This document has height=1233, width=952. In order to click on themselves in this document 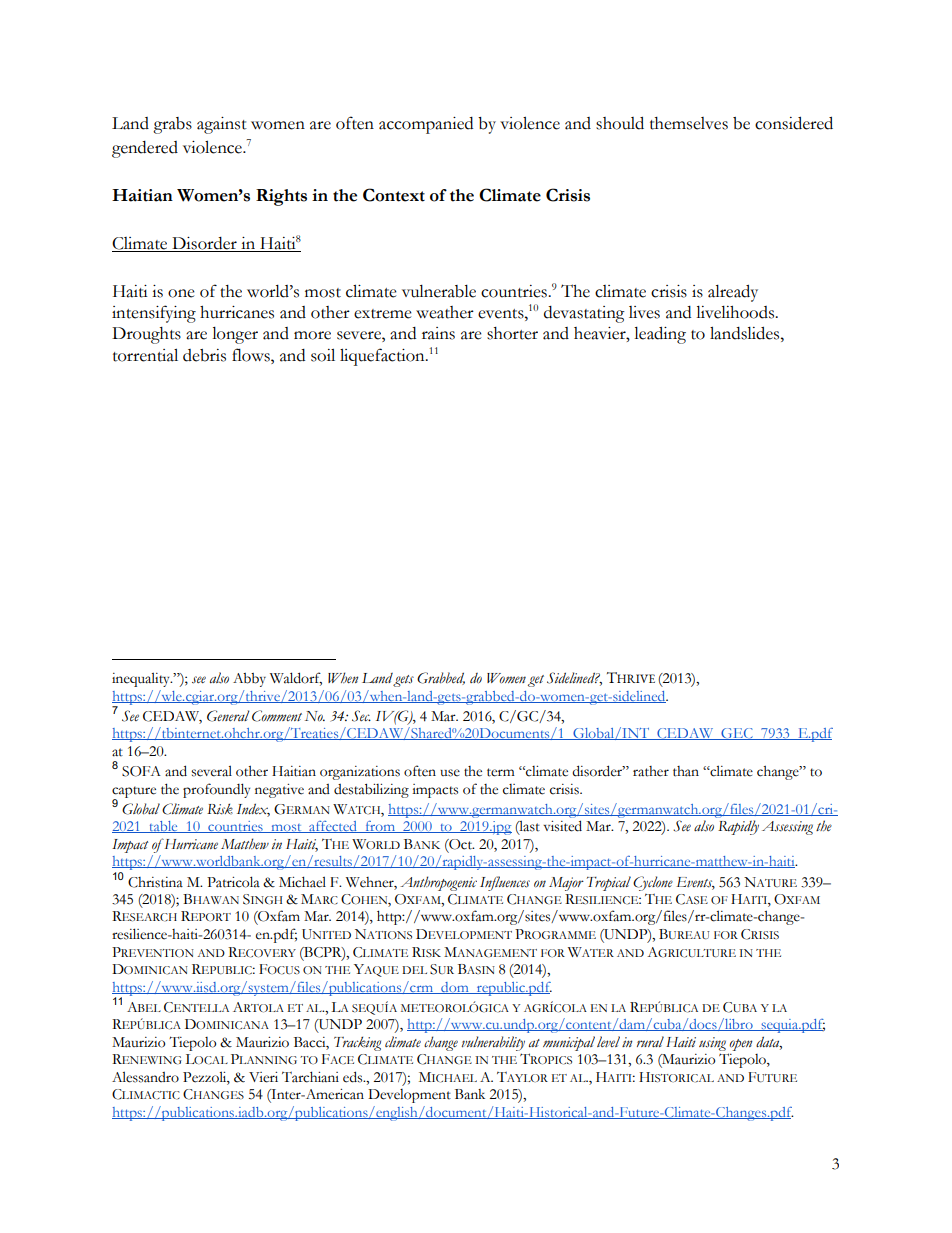, I will do `click(689, 123)`.
